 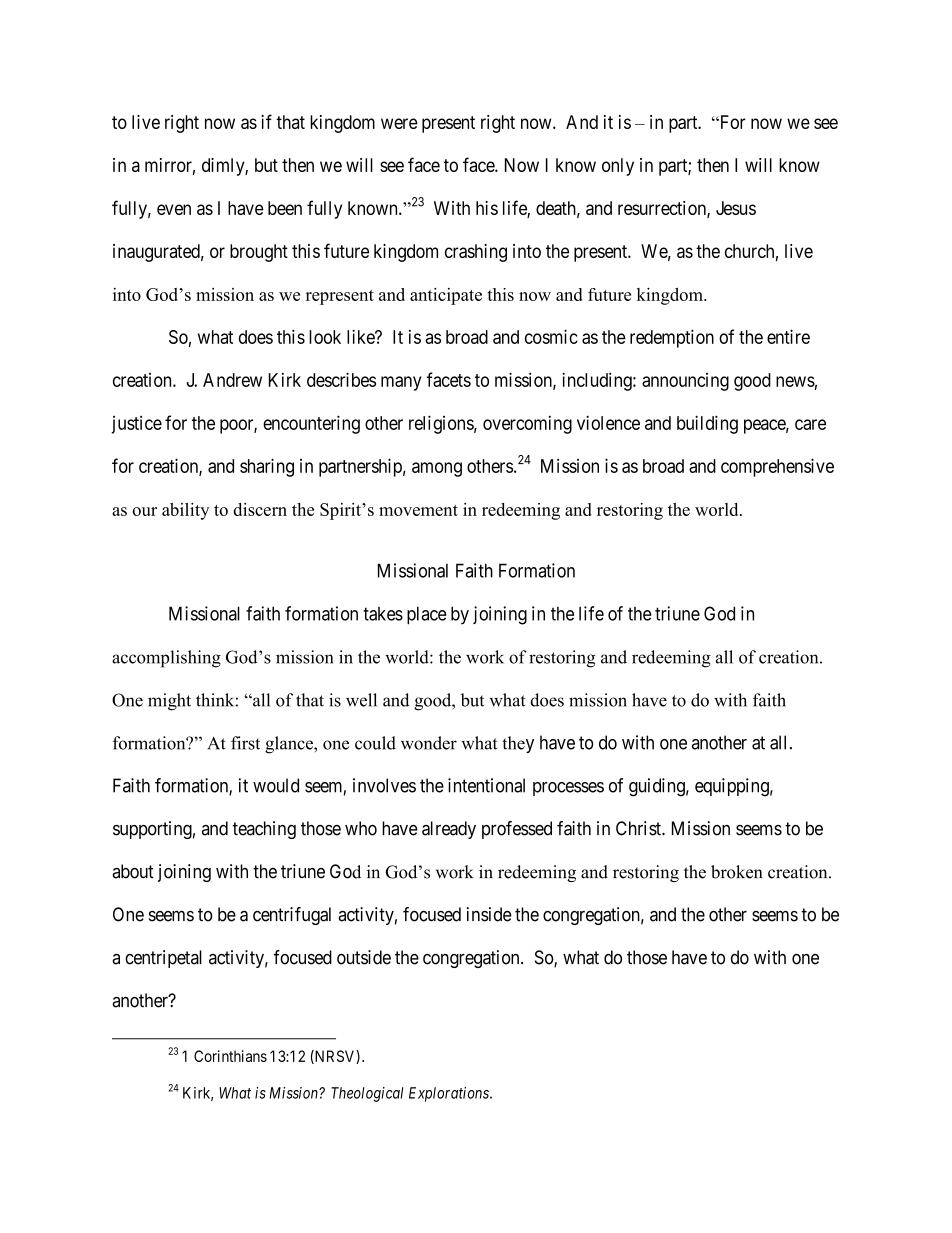 I want to click on Corinthians, so click(x=230, y=1056).
